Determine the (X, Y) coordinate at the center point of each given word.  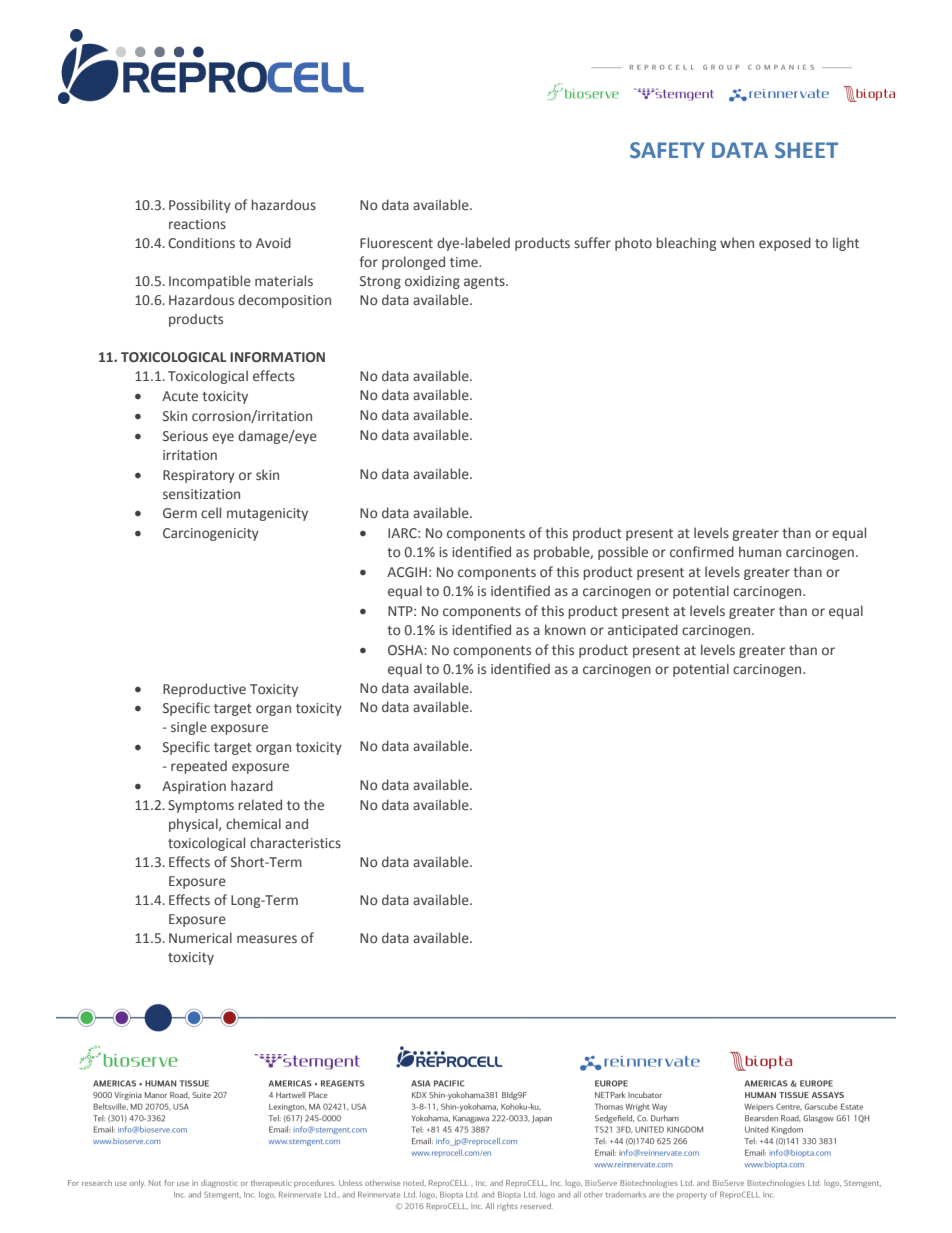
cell (211, 512)
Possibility (200, 206)
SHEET (806, 150)
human (760, 551)
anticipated (643, 631)
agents (485, 283)
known (565, 629)
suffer (592, 242)
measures (267, 939)
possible (623, 553)
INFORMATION (277, 357)
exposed (785, 244)
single (189, 728)
